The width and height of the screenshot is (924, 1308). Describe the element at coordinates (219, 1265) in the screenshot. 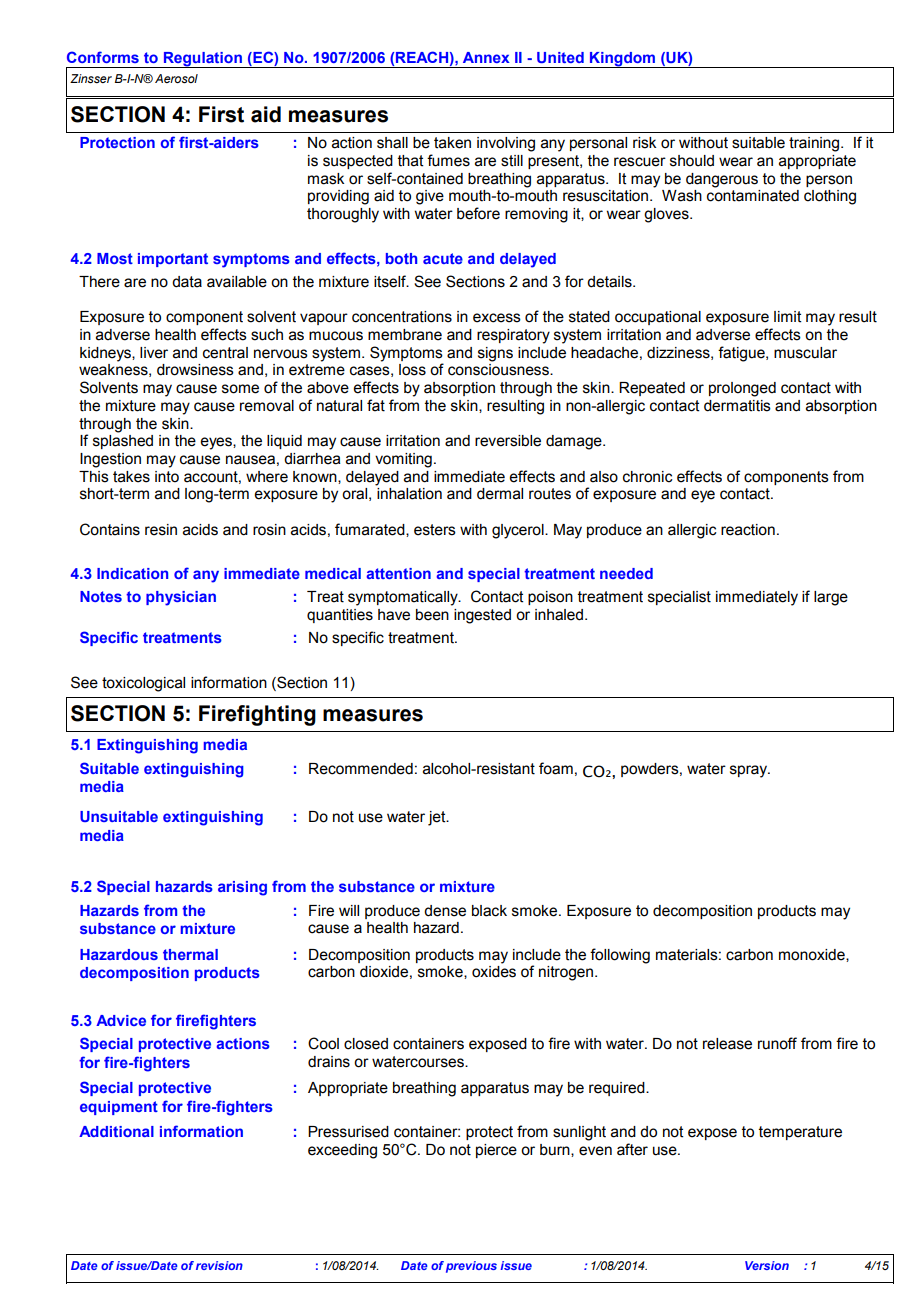

I see `revision` at that location.
